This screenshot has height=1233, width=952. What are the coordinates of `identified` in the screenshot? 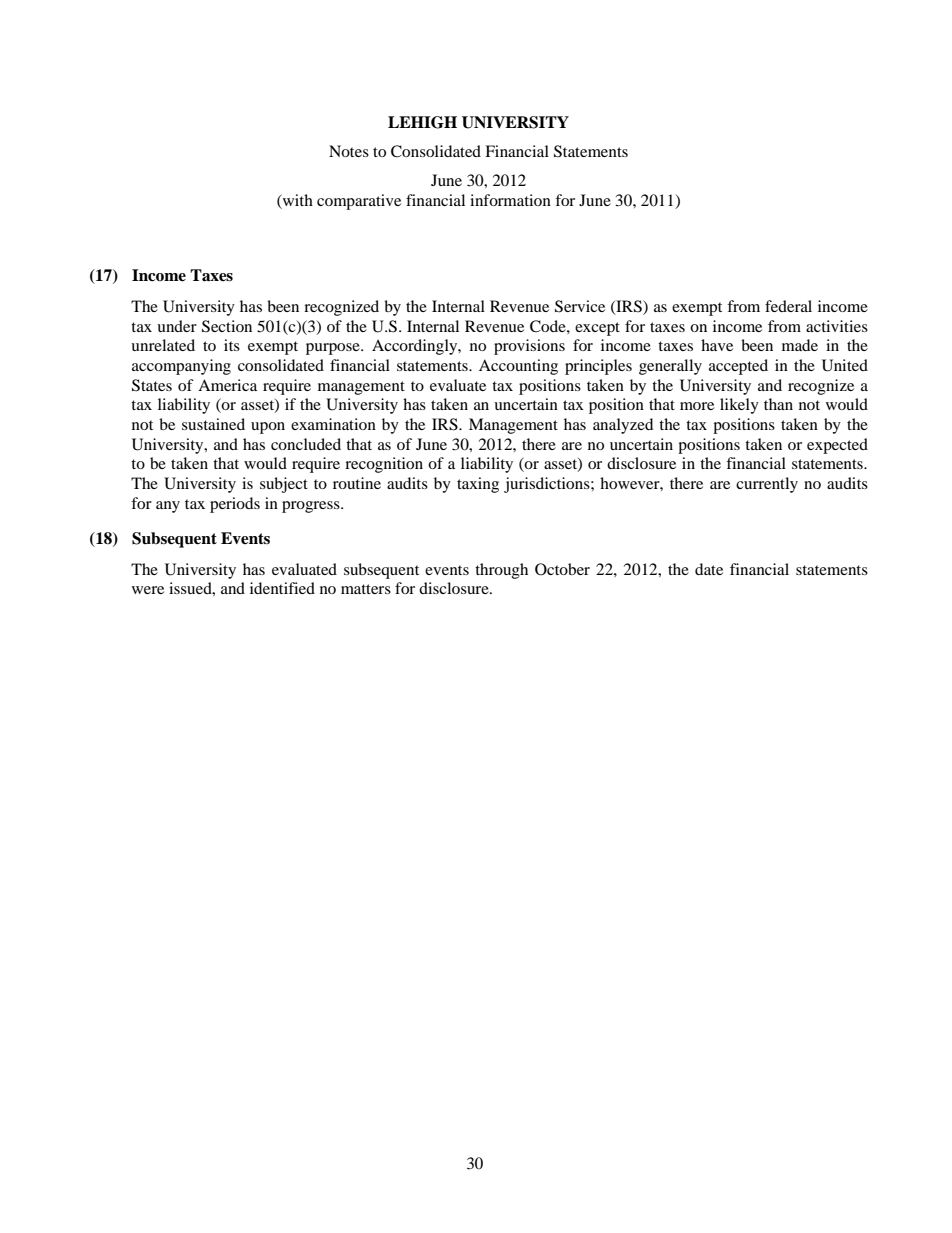 It's located at (282, 588).
